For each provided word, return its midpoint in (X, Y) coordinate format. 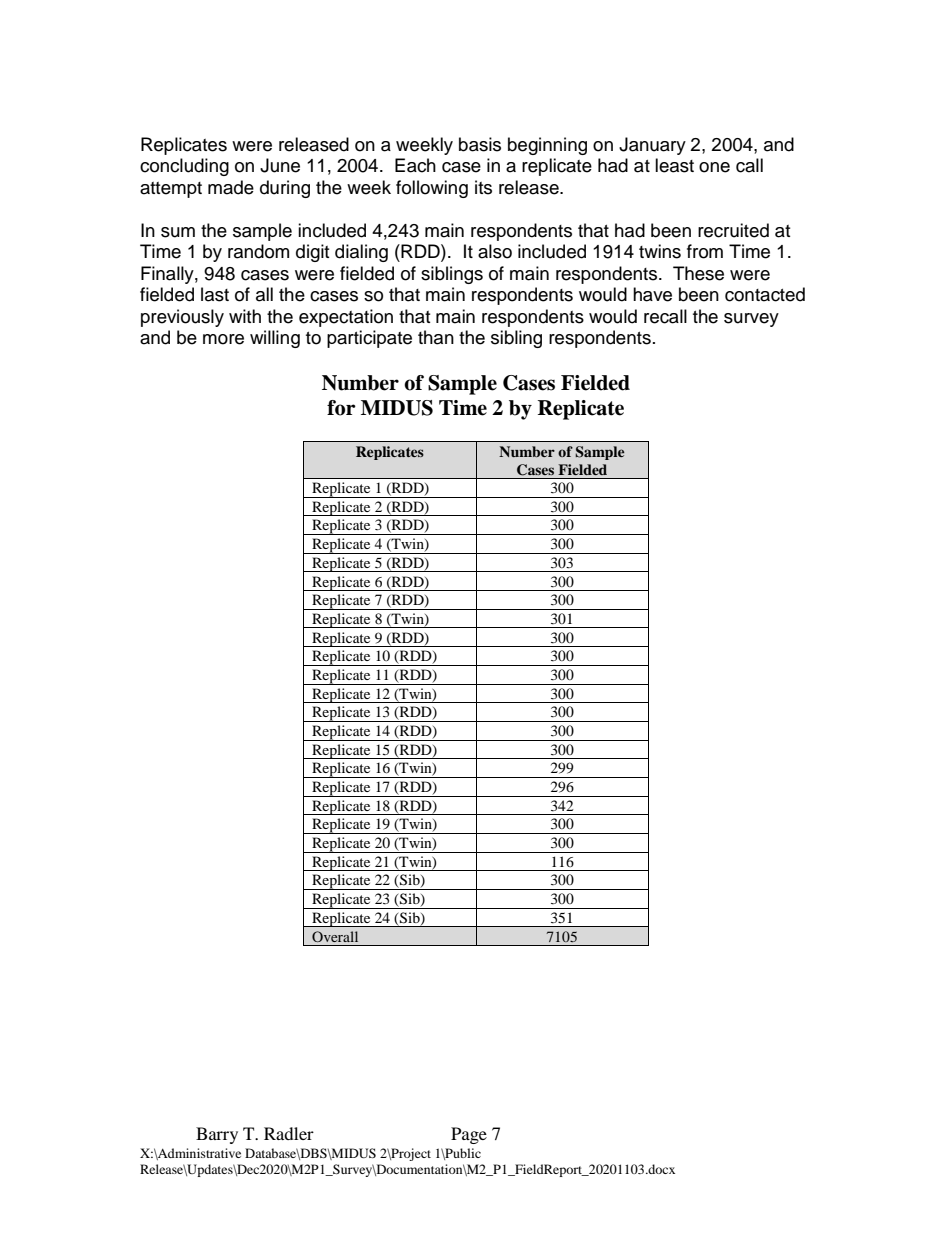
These (698, 273)
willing (275, 339)
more (223, 339)
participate (369, 339)
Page (469, 1135)
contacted (765, 294)
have (652, 294)
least (674, 165)
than (436, 337)
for (341, 408)
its (483, 187)
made (231, 187)
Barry (217, 1135)
